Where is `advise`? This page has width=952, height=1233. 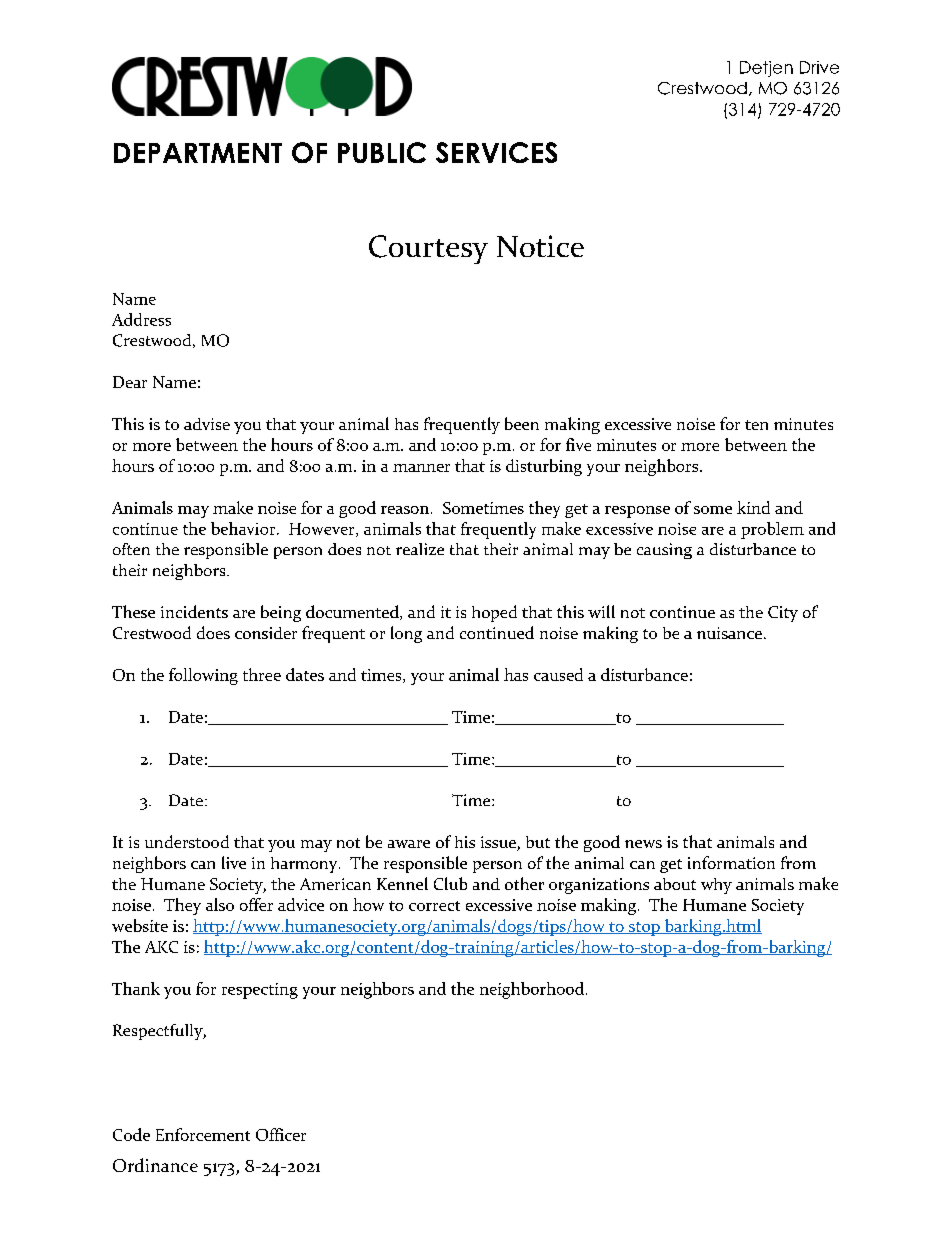
advise is located at coordinates (207, 424).
